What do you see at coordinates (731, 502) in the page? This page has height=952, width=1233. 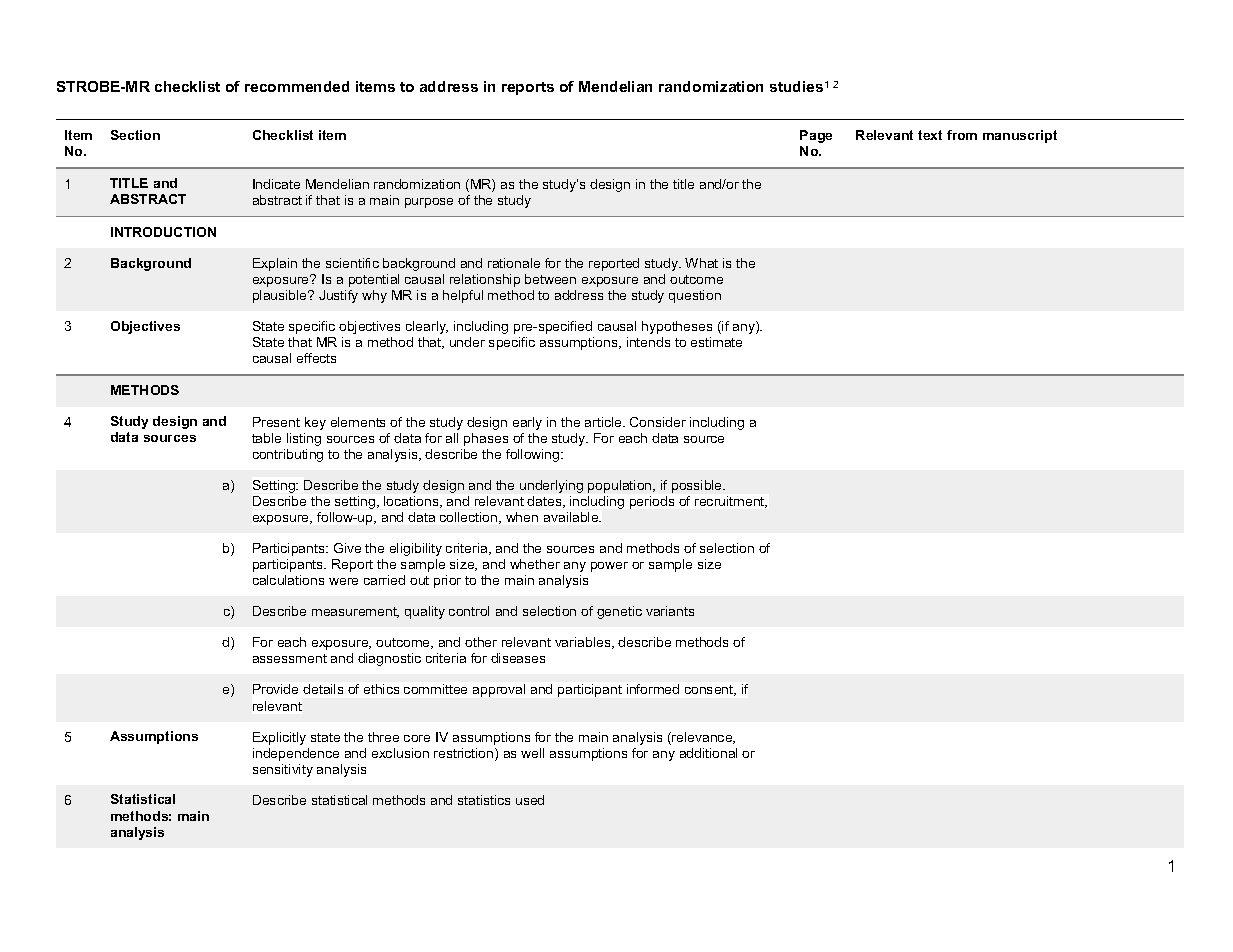 I see `recruitment` at bounding box center [731, 502].
